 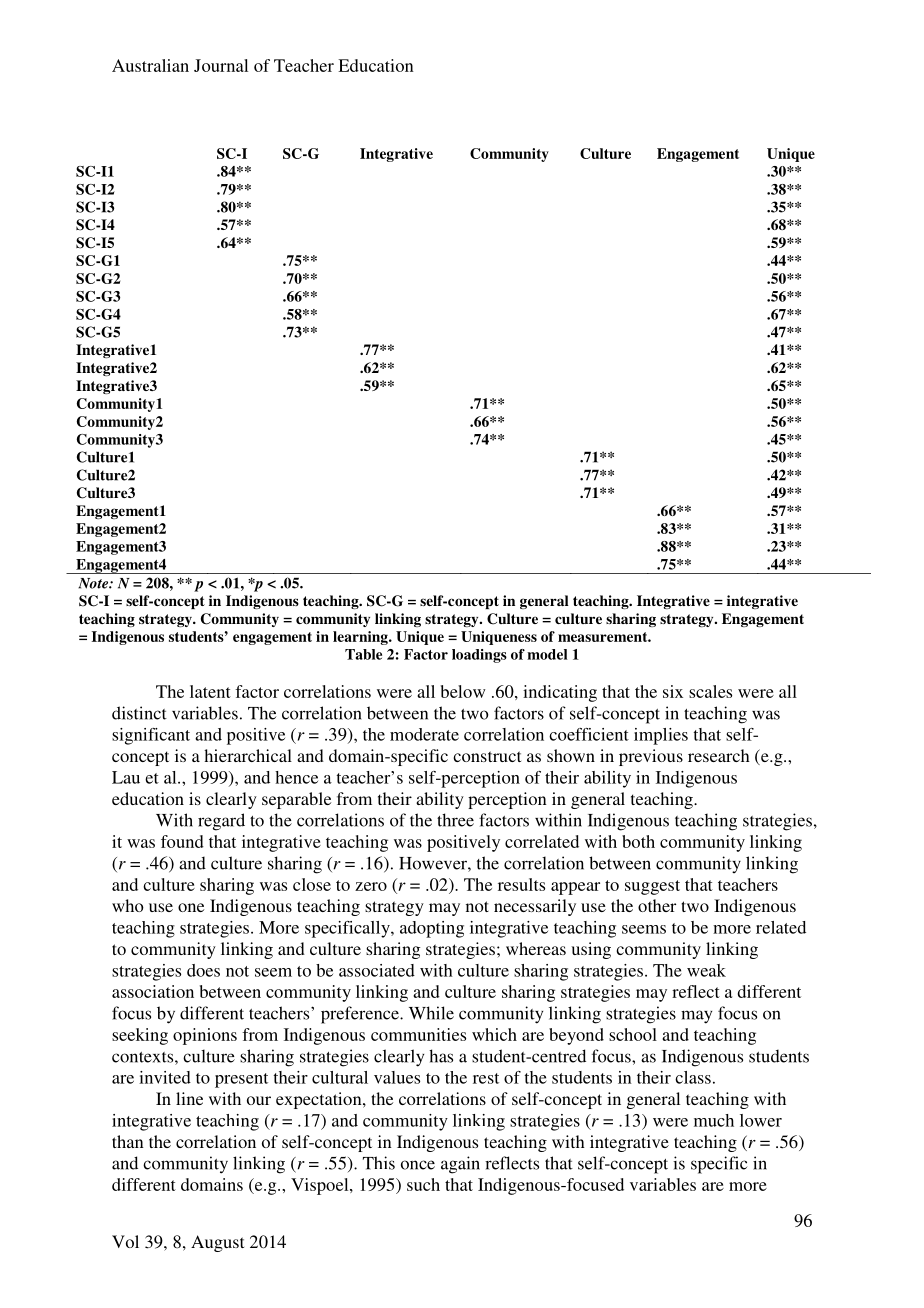 I want to click on much, so click(x=714, y=1120).
